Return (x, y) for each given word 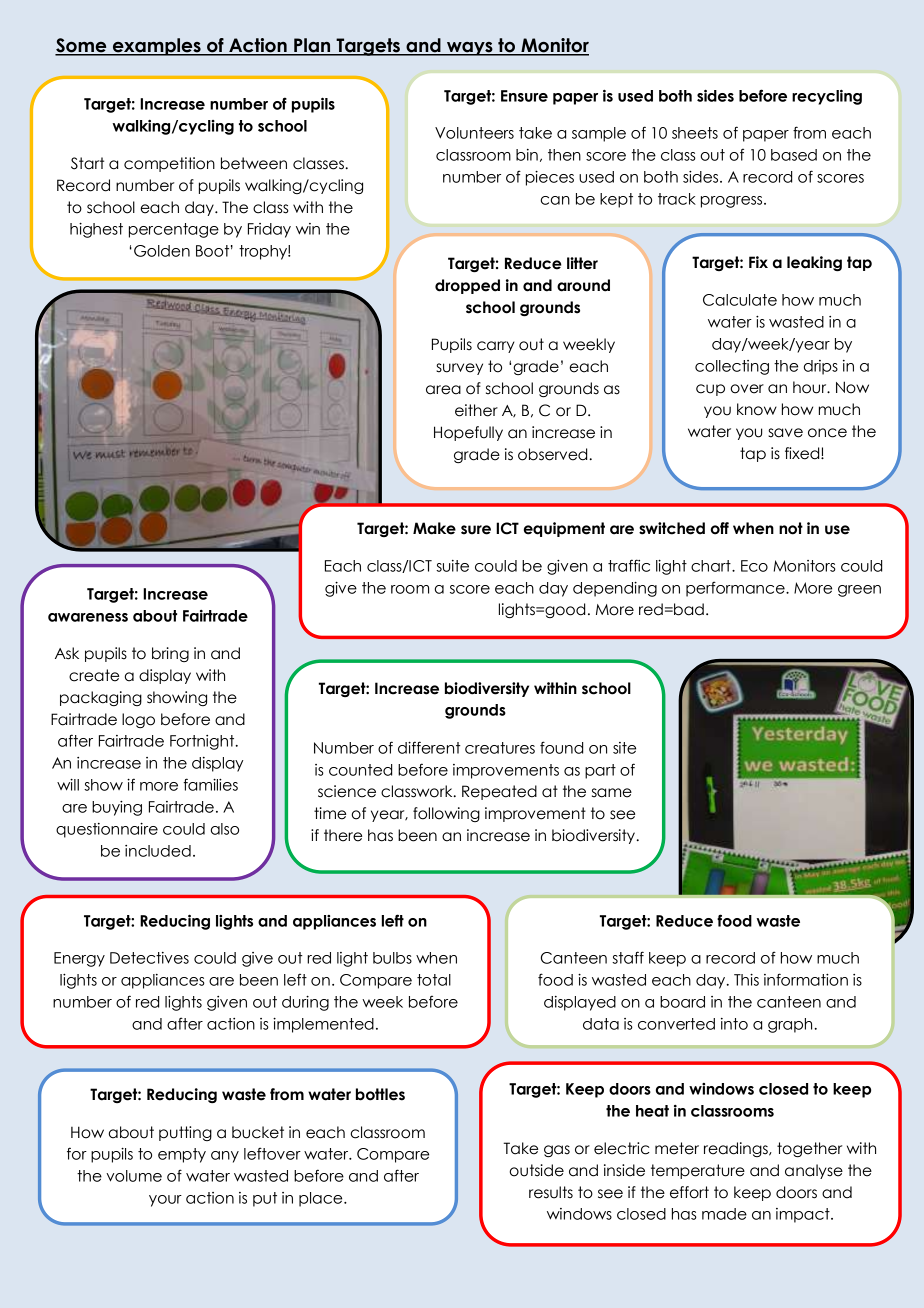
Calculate (740, 300)
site (624, 748)
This (746, 980)
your (165, 1201)
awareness (88, 617)
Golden (162, 251)
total (434, 980)
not (791, 528)
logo (138, 720)
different (429, 747)
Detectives (149, 958)
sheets (695, 133)
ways (470, 49)
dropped (467, 286)
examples (156, 47)
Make (434, 528)
